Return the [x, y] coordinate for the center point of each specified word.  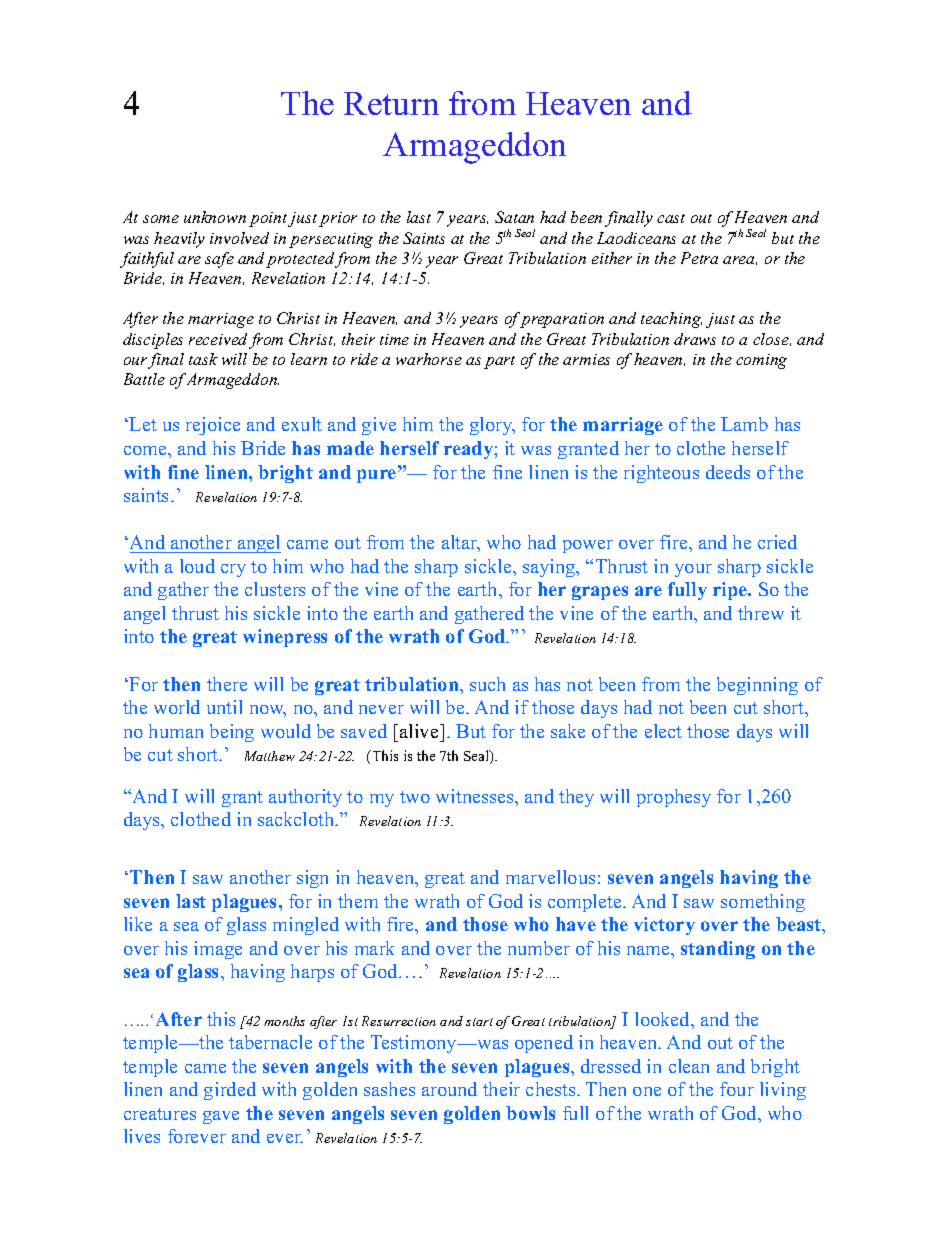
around [449, 1089]
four [737, 1089]
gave [221, 1117]
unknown [215, 217]
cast [671, 218]
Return [391, 103]
